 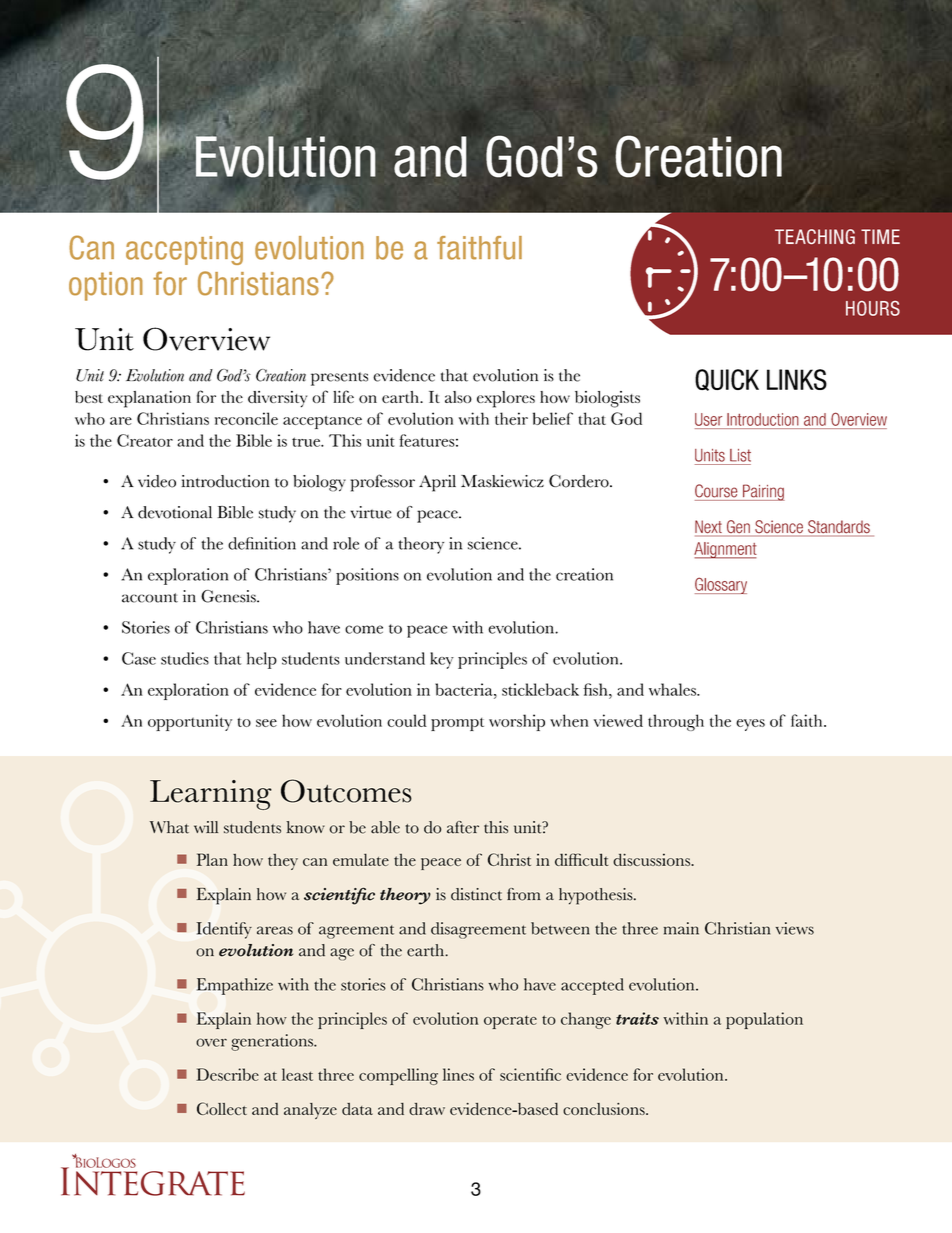 I want to click on Describe, so click(x=227, y=1074).
